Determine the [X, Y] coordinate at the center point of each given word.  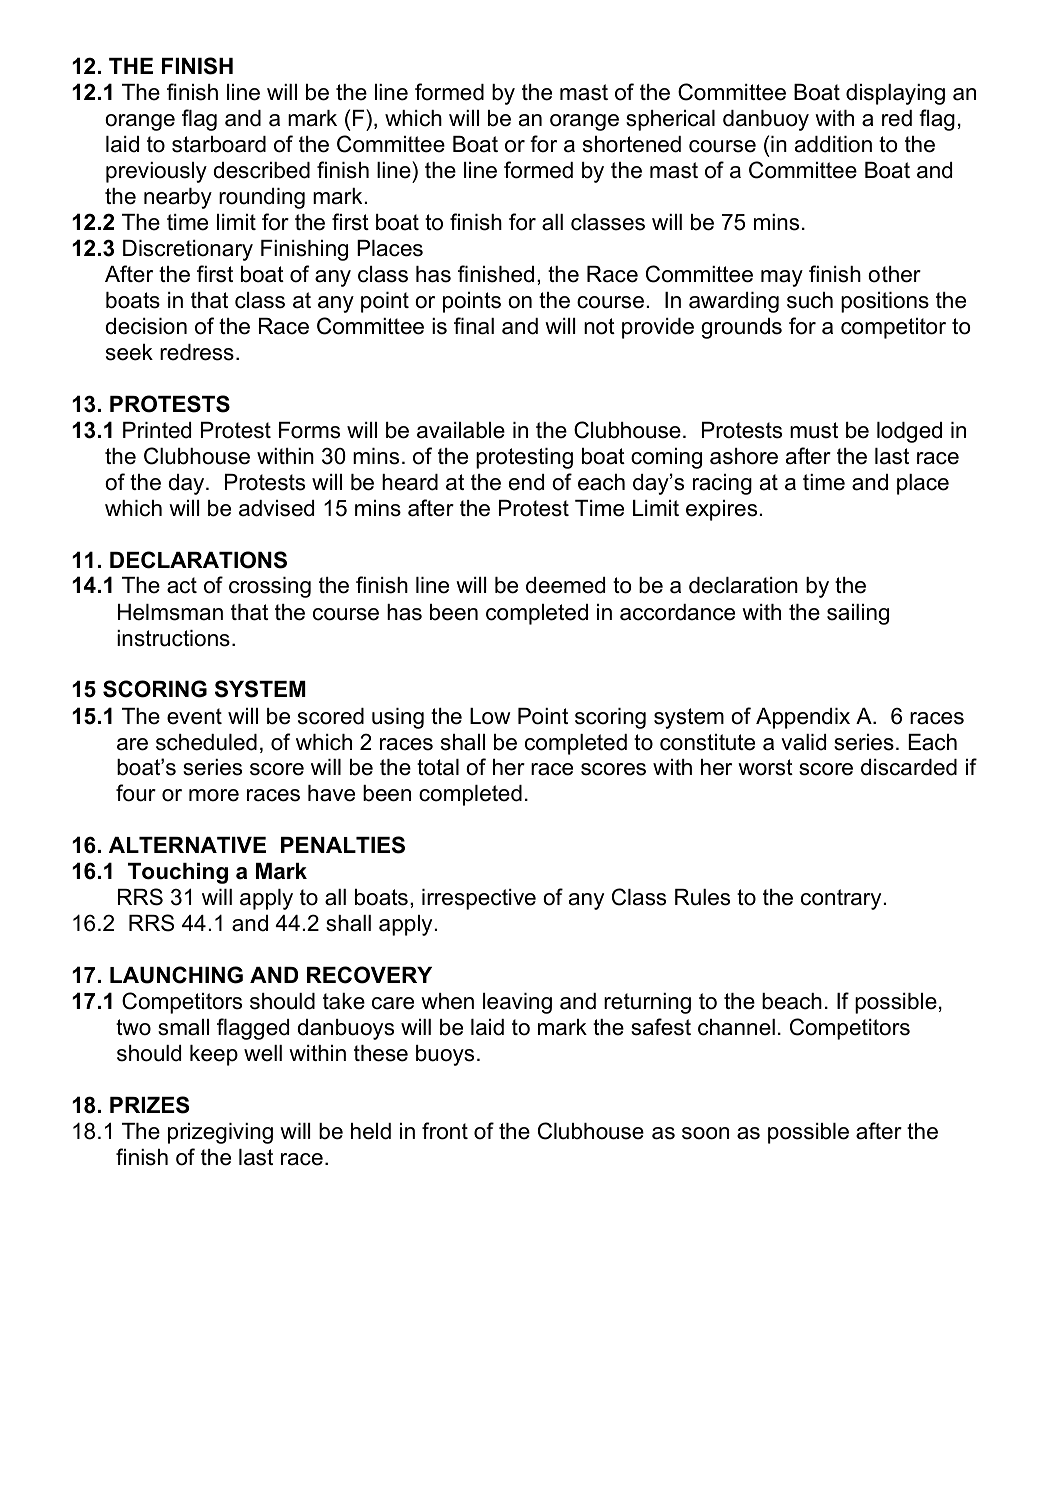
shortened [632, 144]
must [814, 430]
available [461, 430]
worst [765, 767]
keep [214, 1055]
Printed [157, 430]
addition [833, 144]
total [438, 767]
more [214, 795]
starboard [219, 144]
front [445, 1131]
